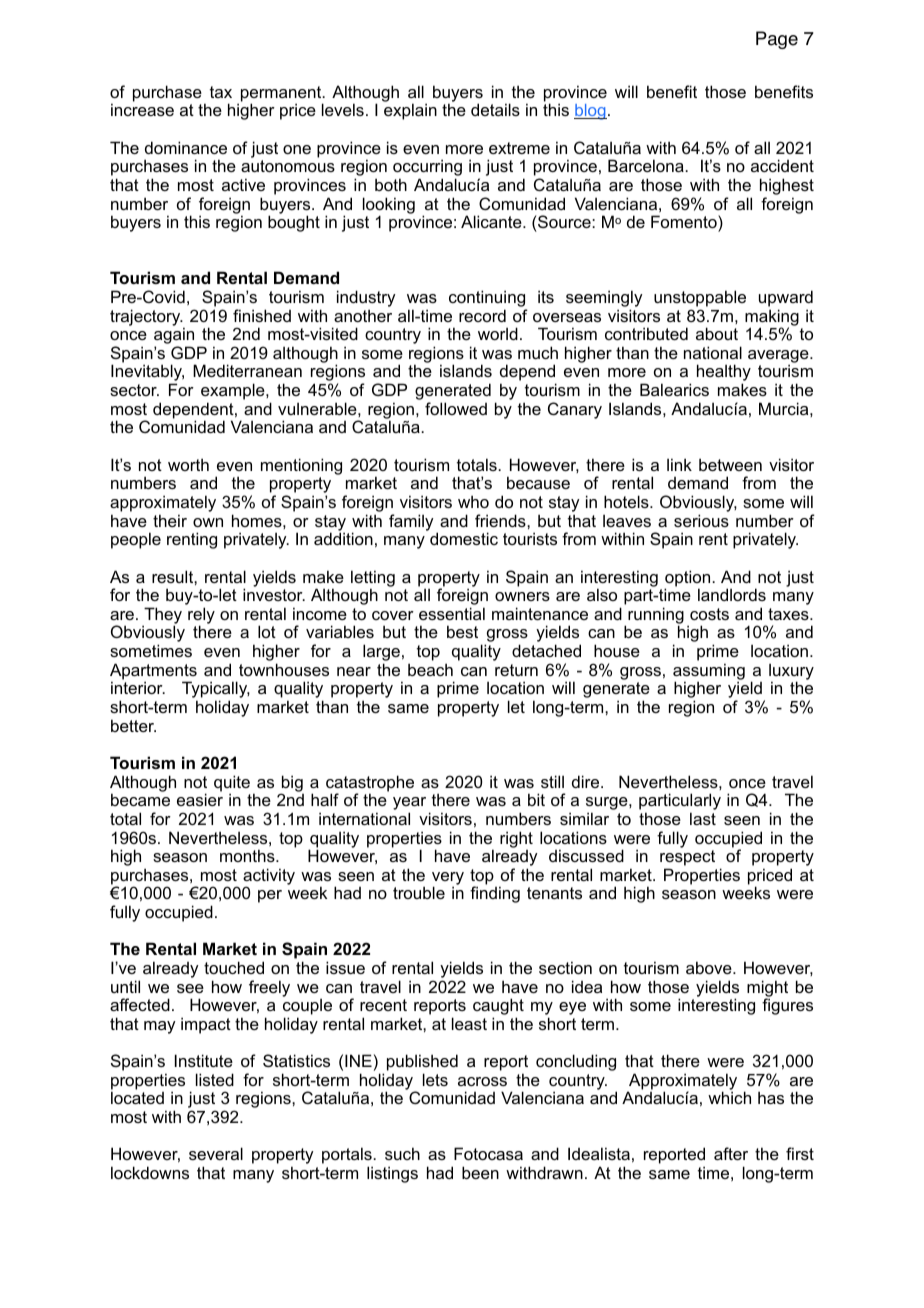  What do you see at coordinates (495, 109) in the page?
I see `details` at bounding box center [495, 109].
